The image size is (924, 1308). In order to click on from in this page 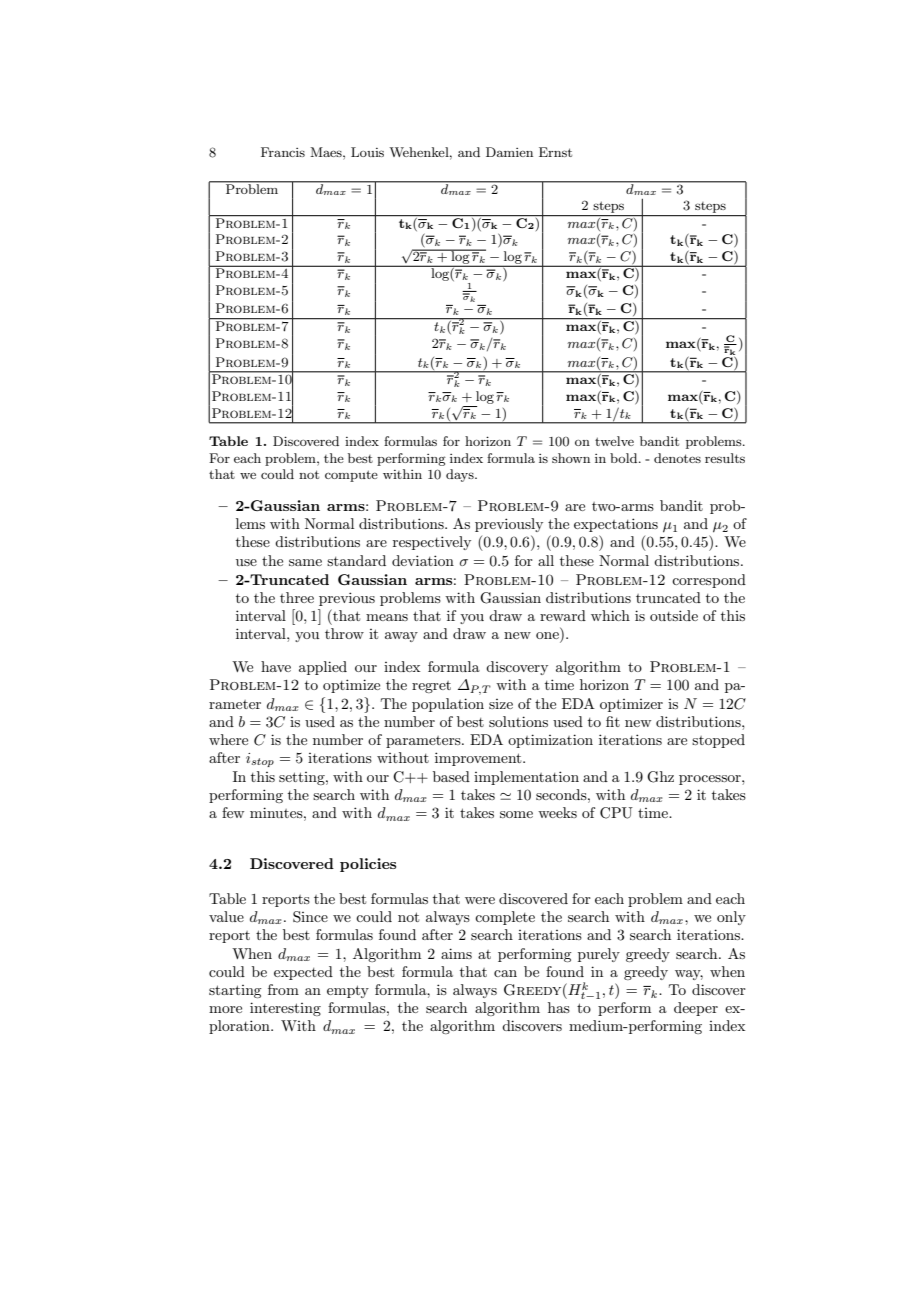, I will do `click(283, 989)`.
